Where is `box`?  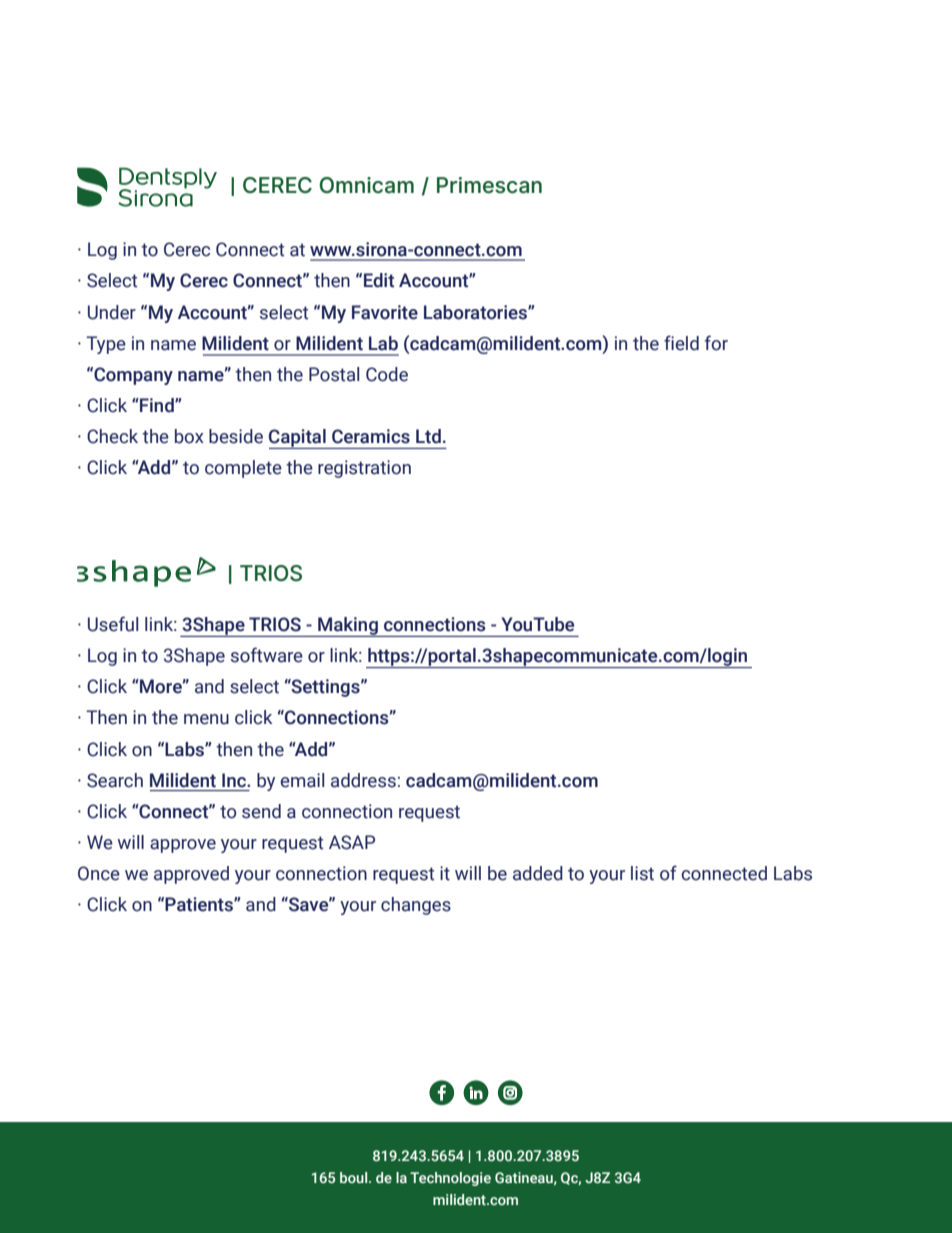
box is located at coordinates (189, 436).
